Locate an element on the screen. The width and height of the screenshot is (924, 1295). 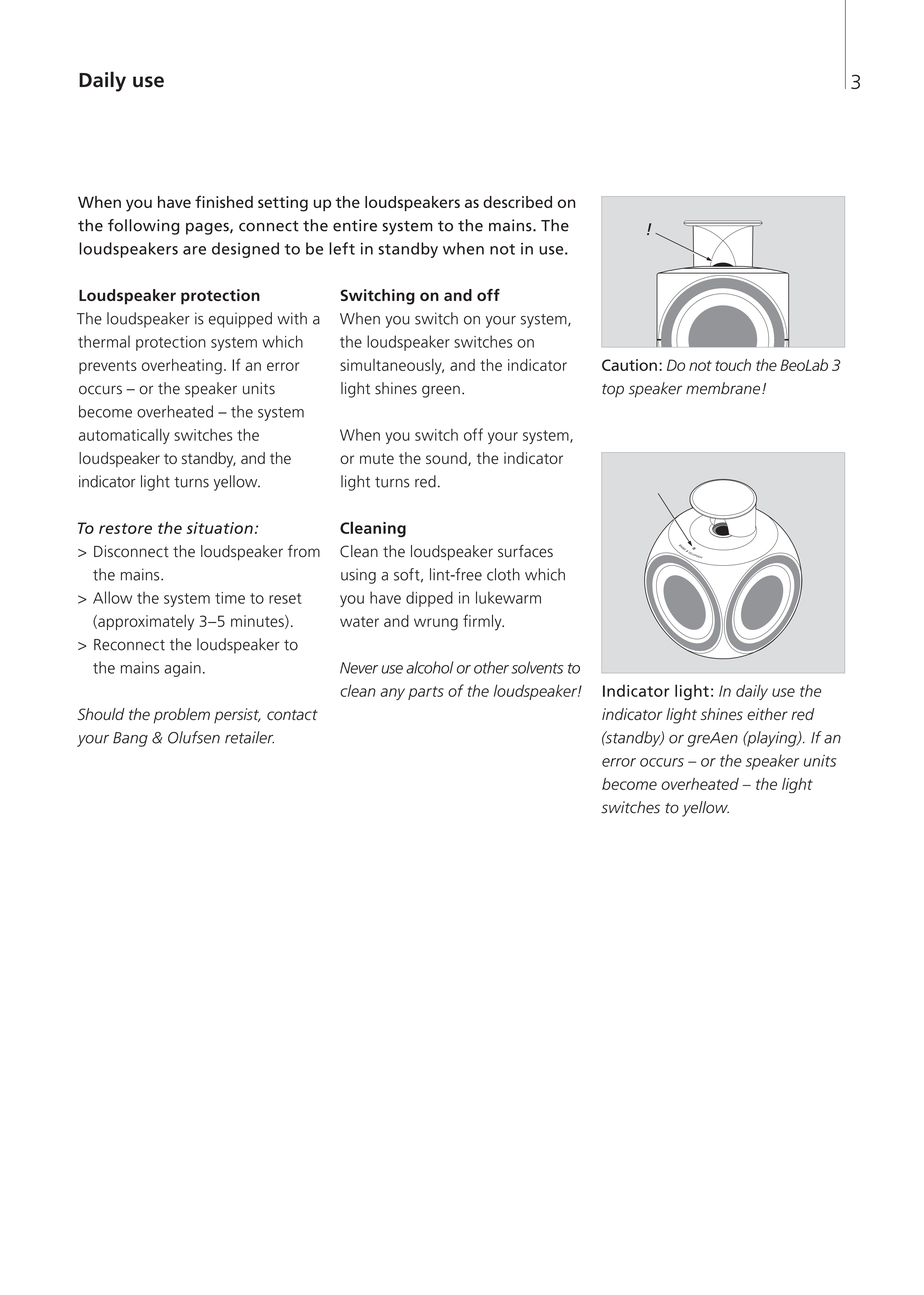
parts is located at coordinates (426, 693).
